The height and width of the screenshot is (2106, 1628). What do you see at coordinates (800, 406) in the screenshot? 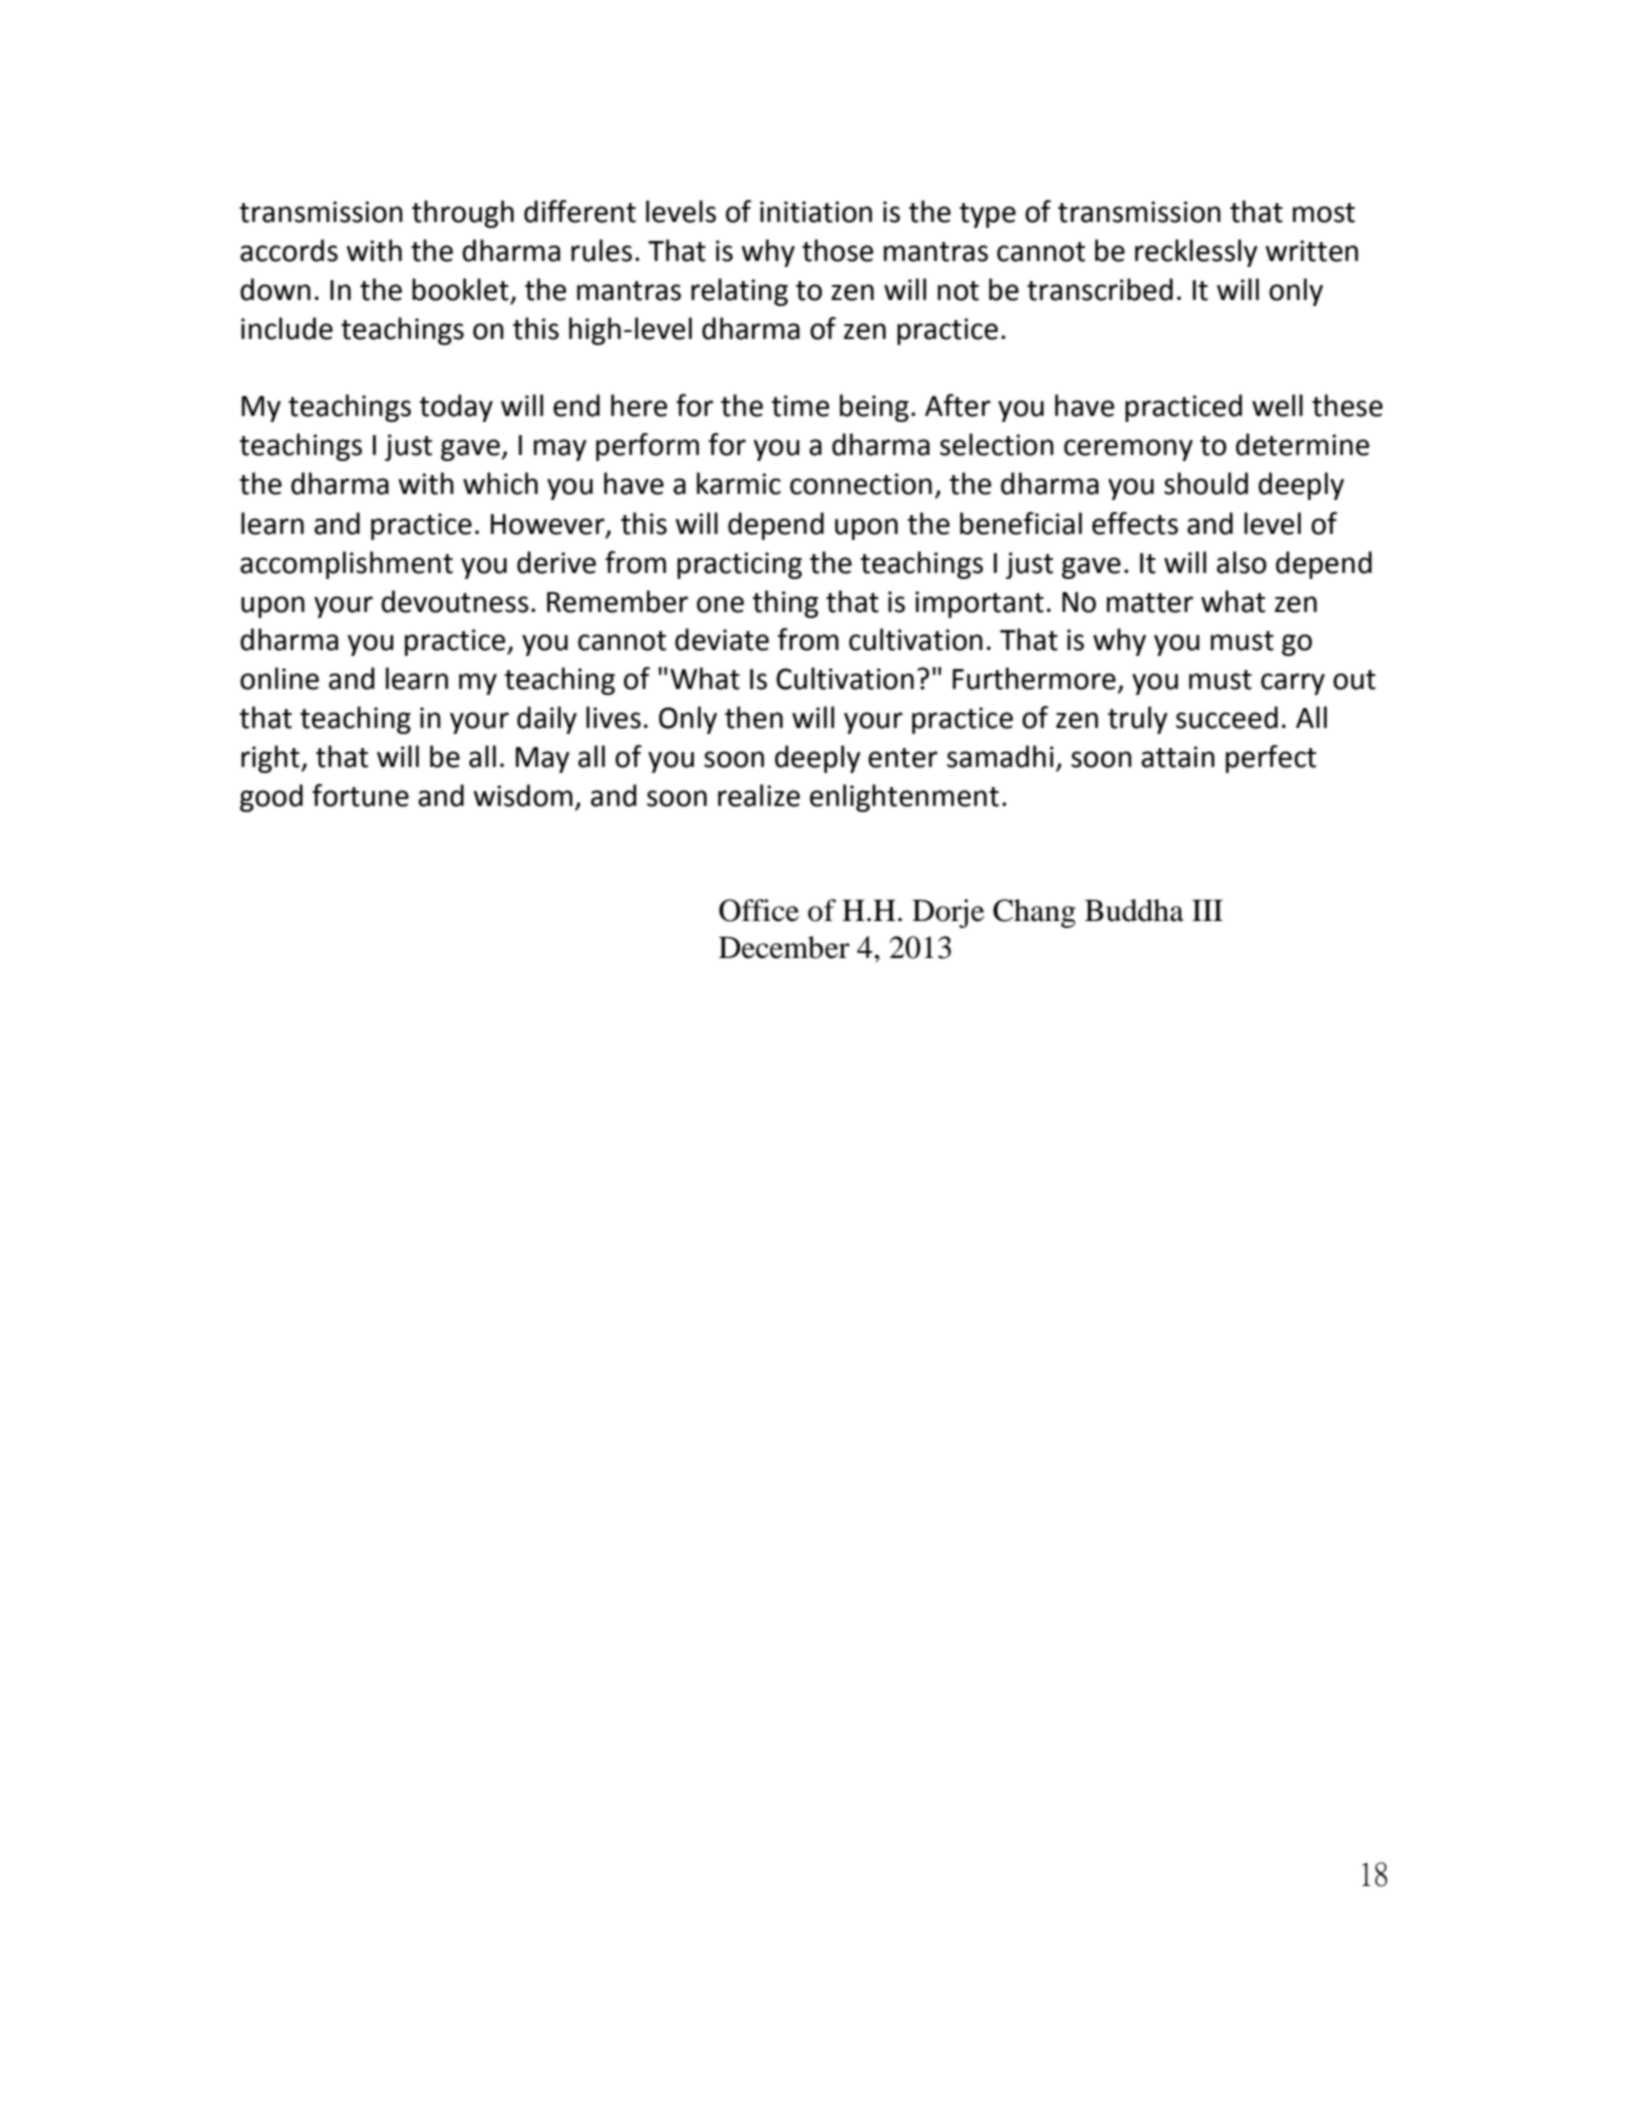
I see `time` at bounding box center [800, 406].
